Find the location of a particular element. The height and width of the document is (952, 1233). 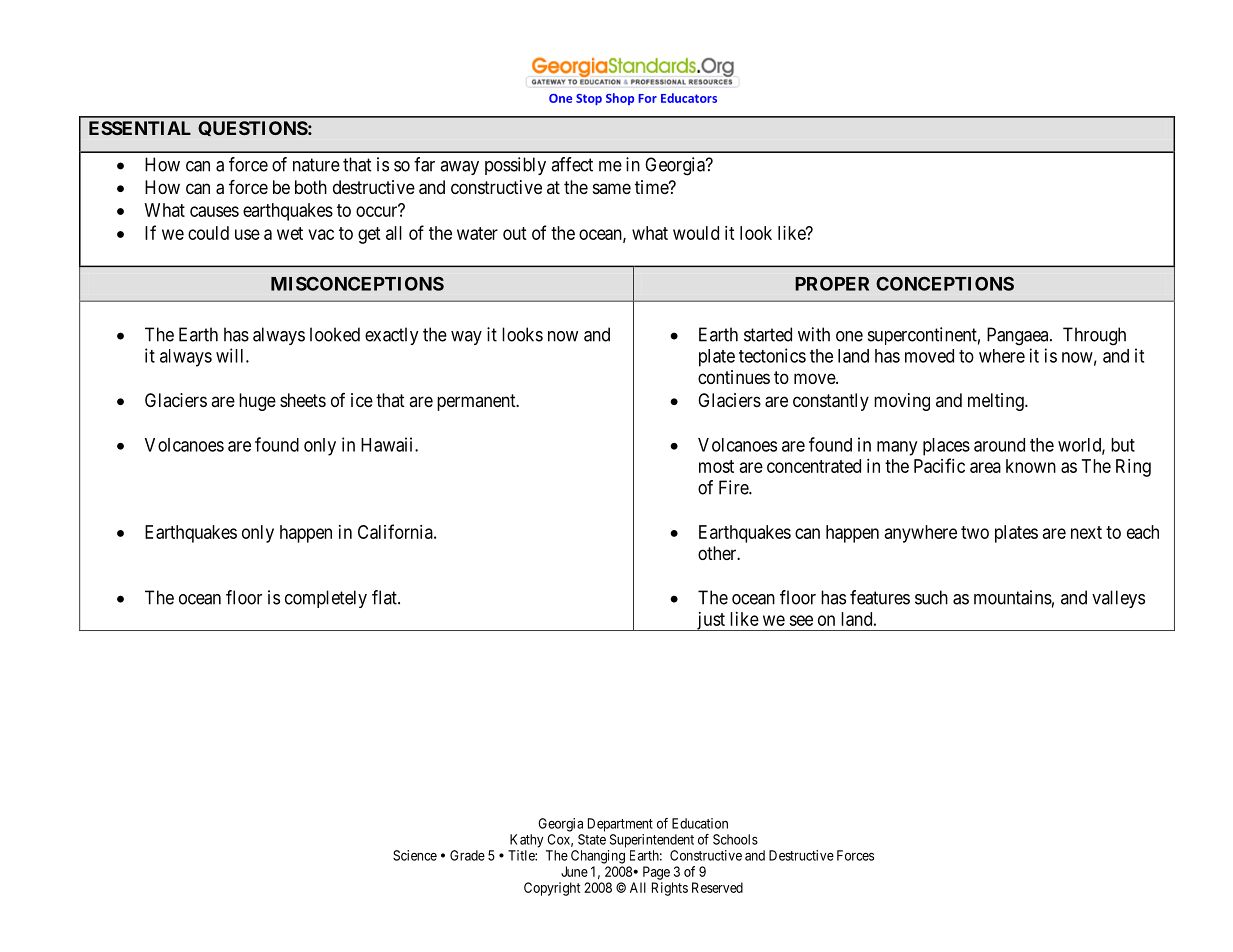

Educators is located at coordinates (689, 98).
